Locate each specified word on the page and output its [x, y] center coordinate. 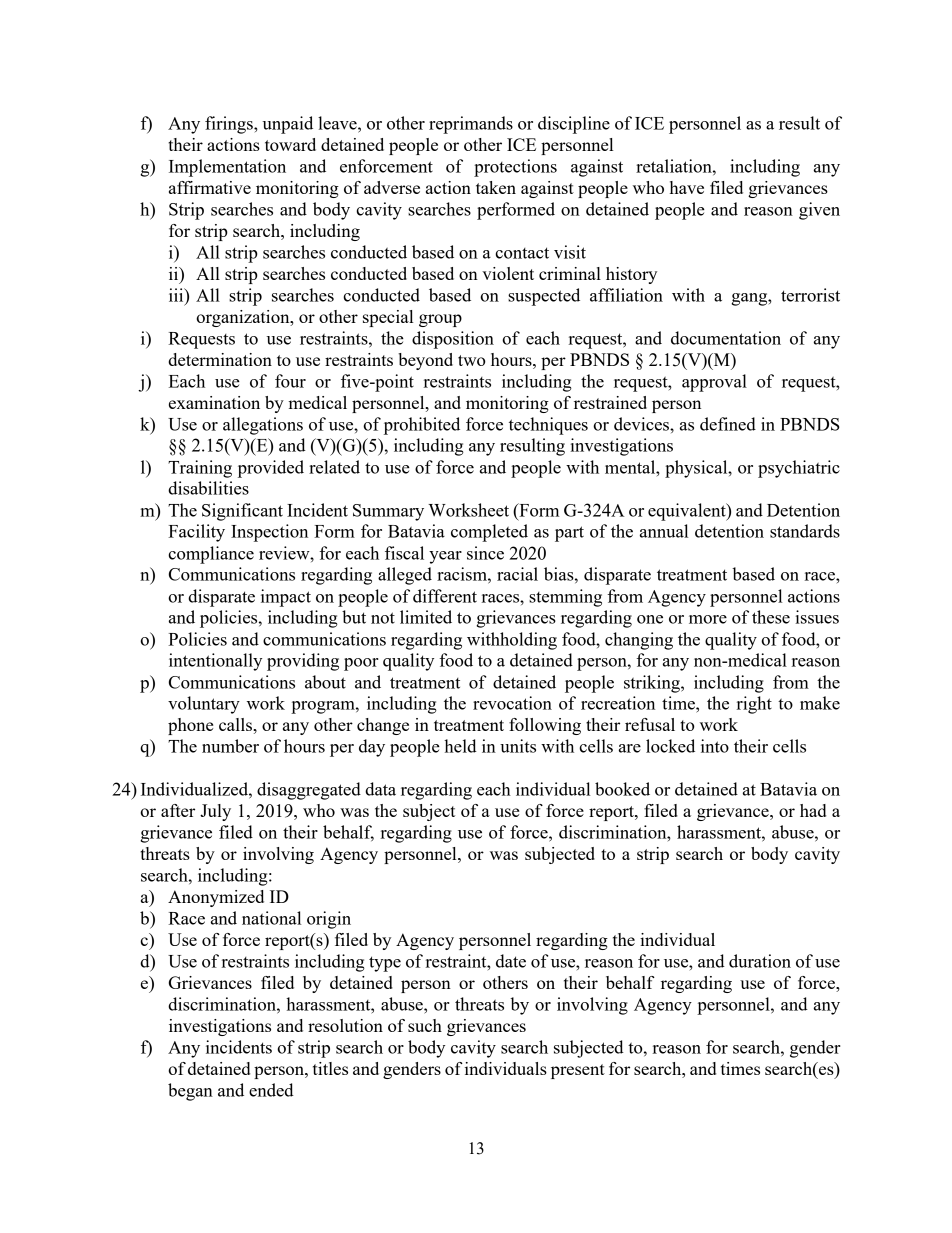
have [687, 187]
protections [515, 168]
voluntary [204, 705]
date [511, 961]
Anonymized [216, 898]
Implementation [227, 168]
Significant [242, 512]
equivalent [688, 512]
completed [489, 533]
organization [244, 318]
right [754, 705]
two [472, 360]
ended [271, 1090]
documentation [726, 338]
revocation [512, 703]
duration [760, 961]
